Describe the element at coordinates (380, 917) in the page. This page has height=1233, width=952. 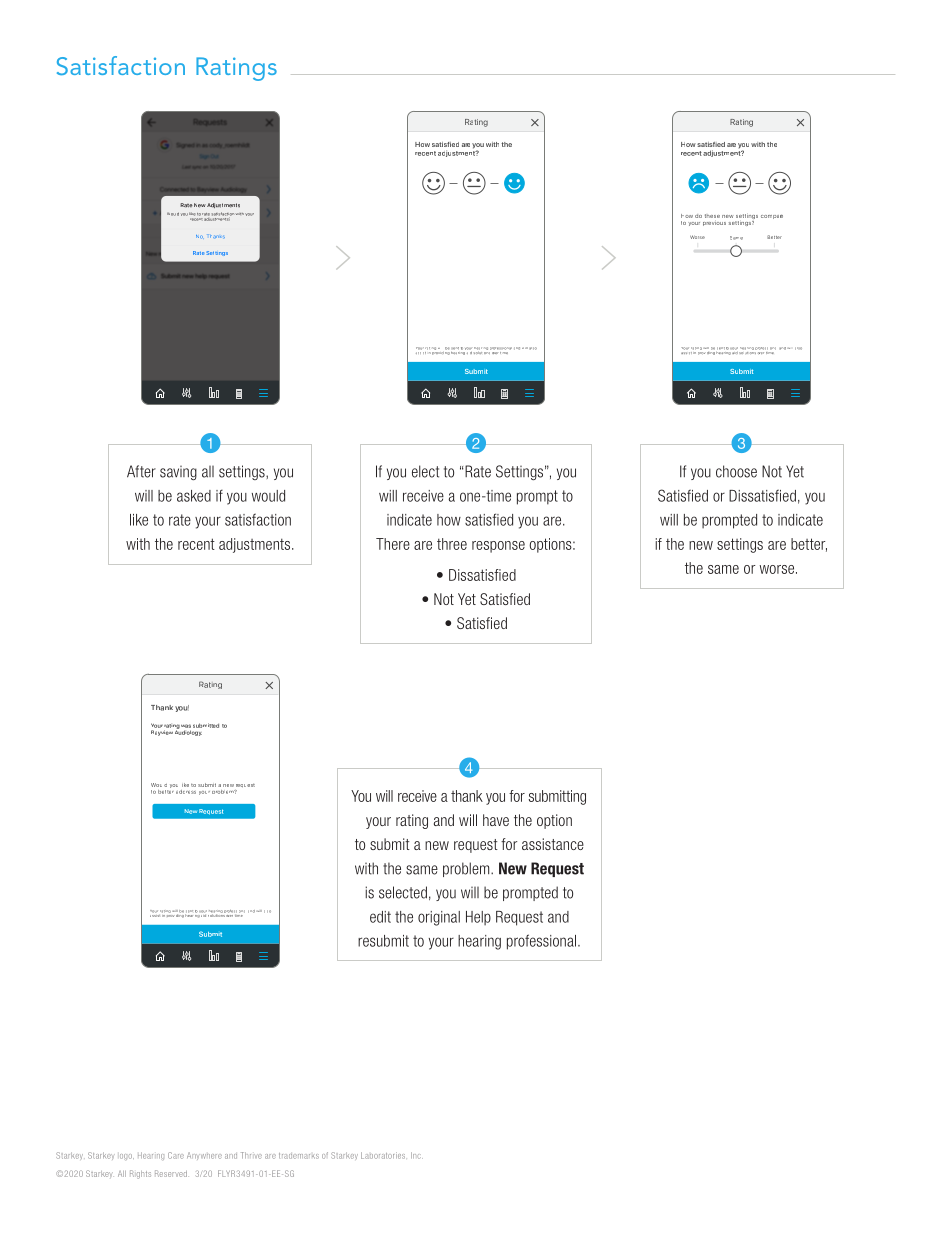
I see `edit` at that location.
